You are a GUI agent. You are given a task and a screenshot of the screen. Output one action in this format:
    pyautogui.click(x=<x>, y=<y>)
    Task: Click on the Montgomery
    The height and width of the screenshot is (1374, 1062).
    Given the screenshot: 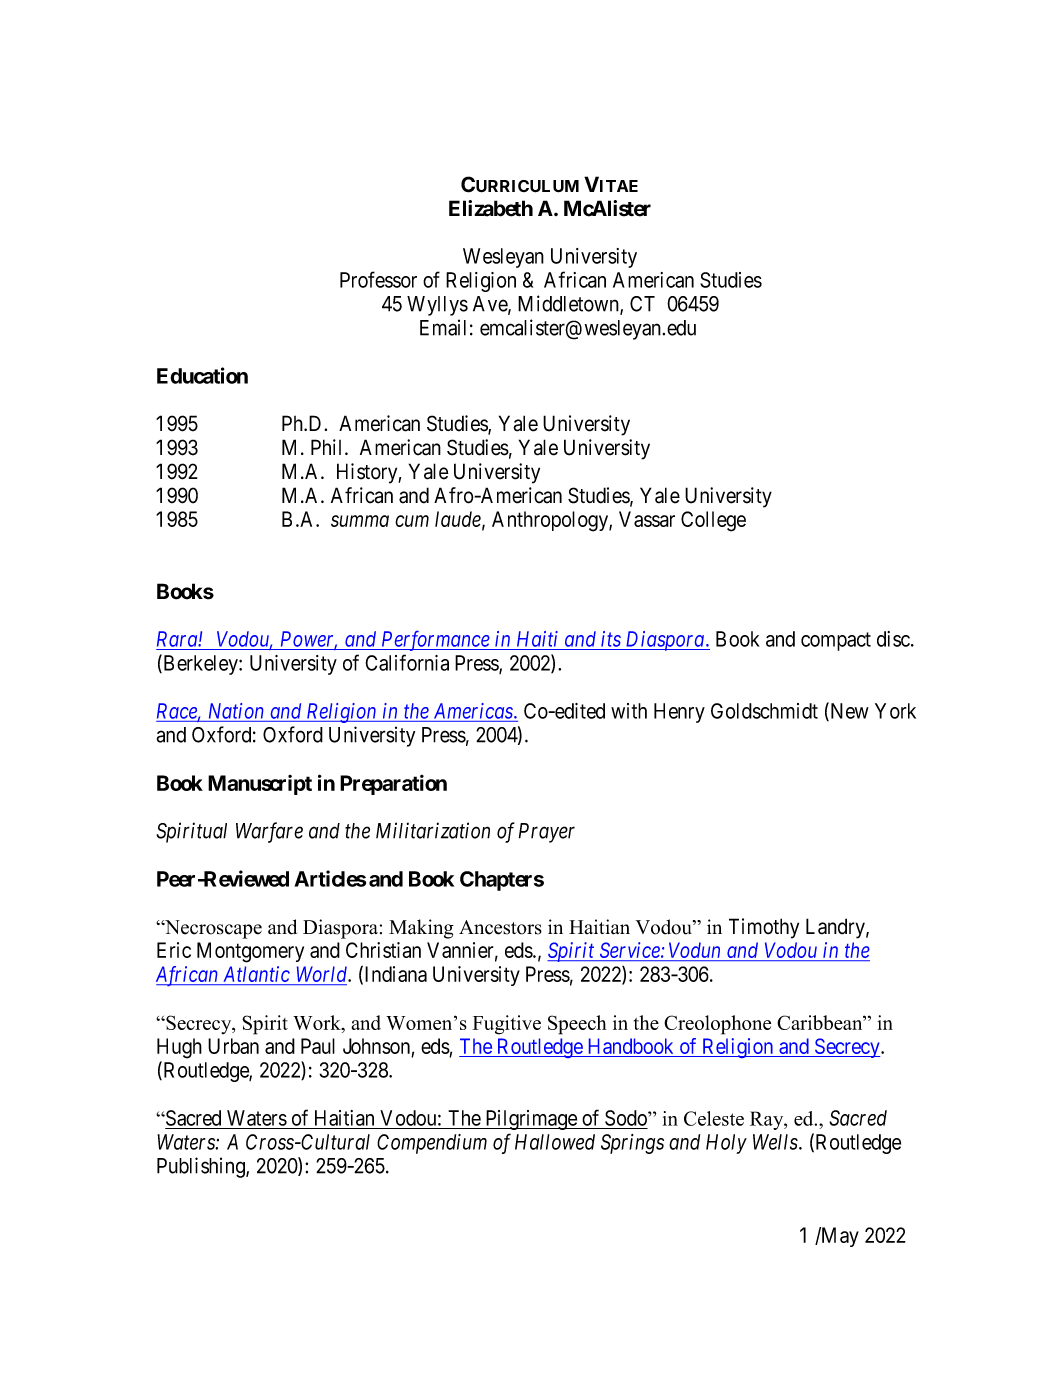 What is the action you would take?
    pyautogui.click(x=250, y=952)
